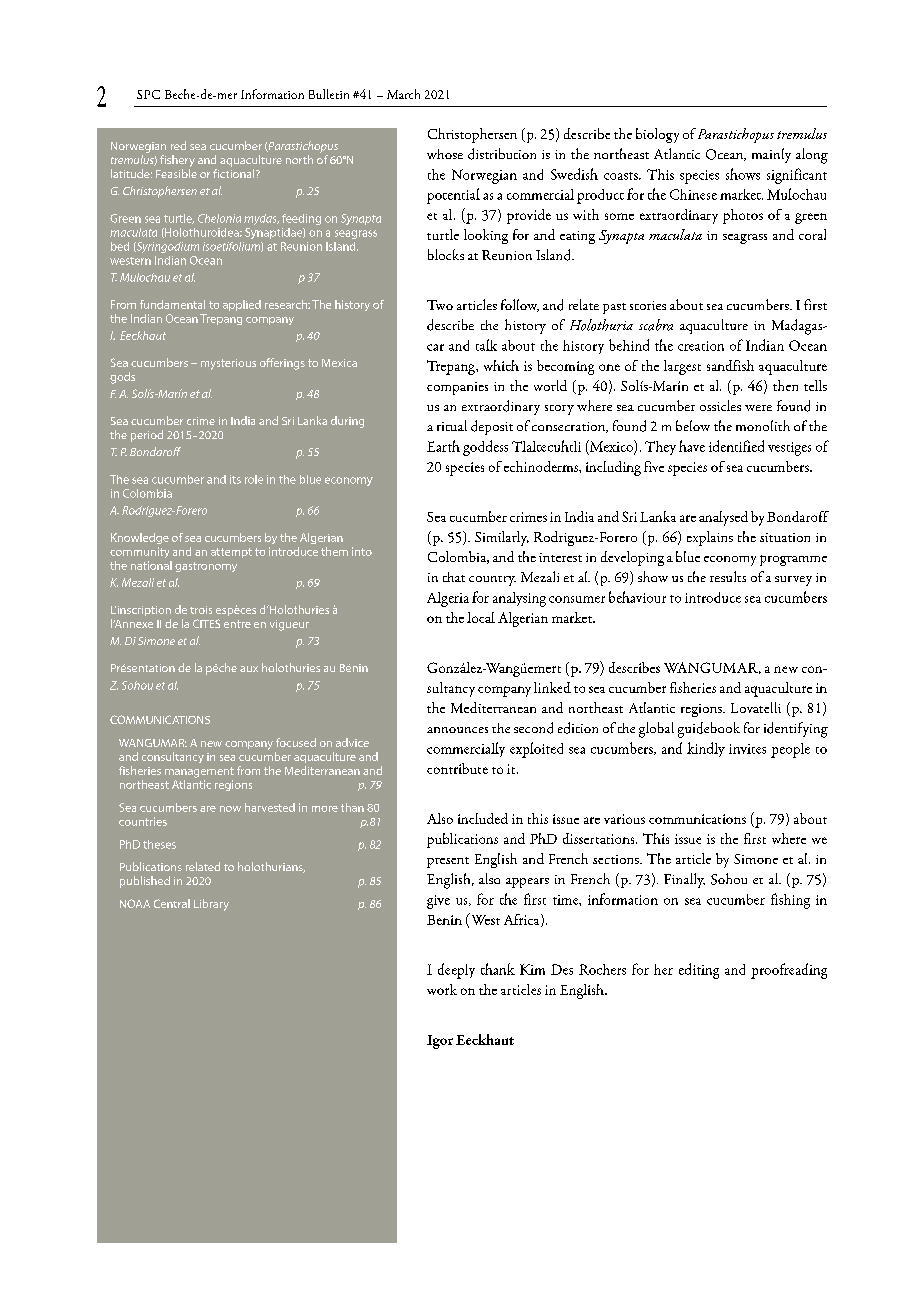 The width and height of the screenshot is (924, 1308). I want to click on Library, so click(211, 905).
